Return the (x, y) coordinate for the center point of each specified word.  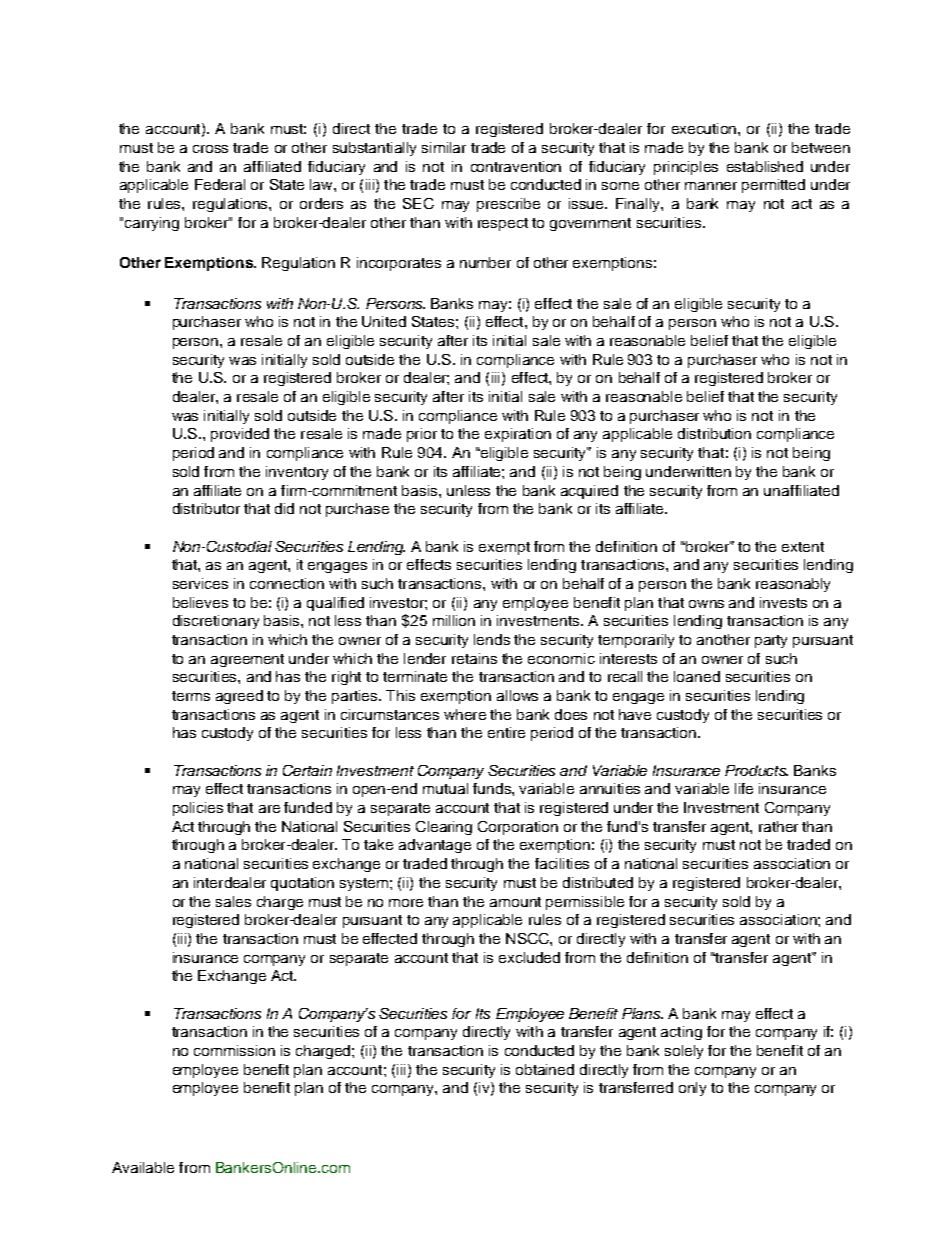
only (692, 1089)
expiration (518, 435)
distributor (206, 508)
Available (143, 1167)
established (765, 166)
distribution (714, 433)
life (744, 788)
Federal (220, 184)
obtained (545, 1069)
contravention (516, 166)
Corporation (518, 828)
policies (198, 809)
